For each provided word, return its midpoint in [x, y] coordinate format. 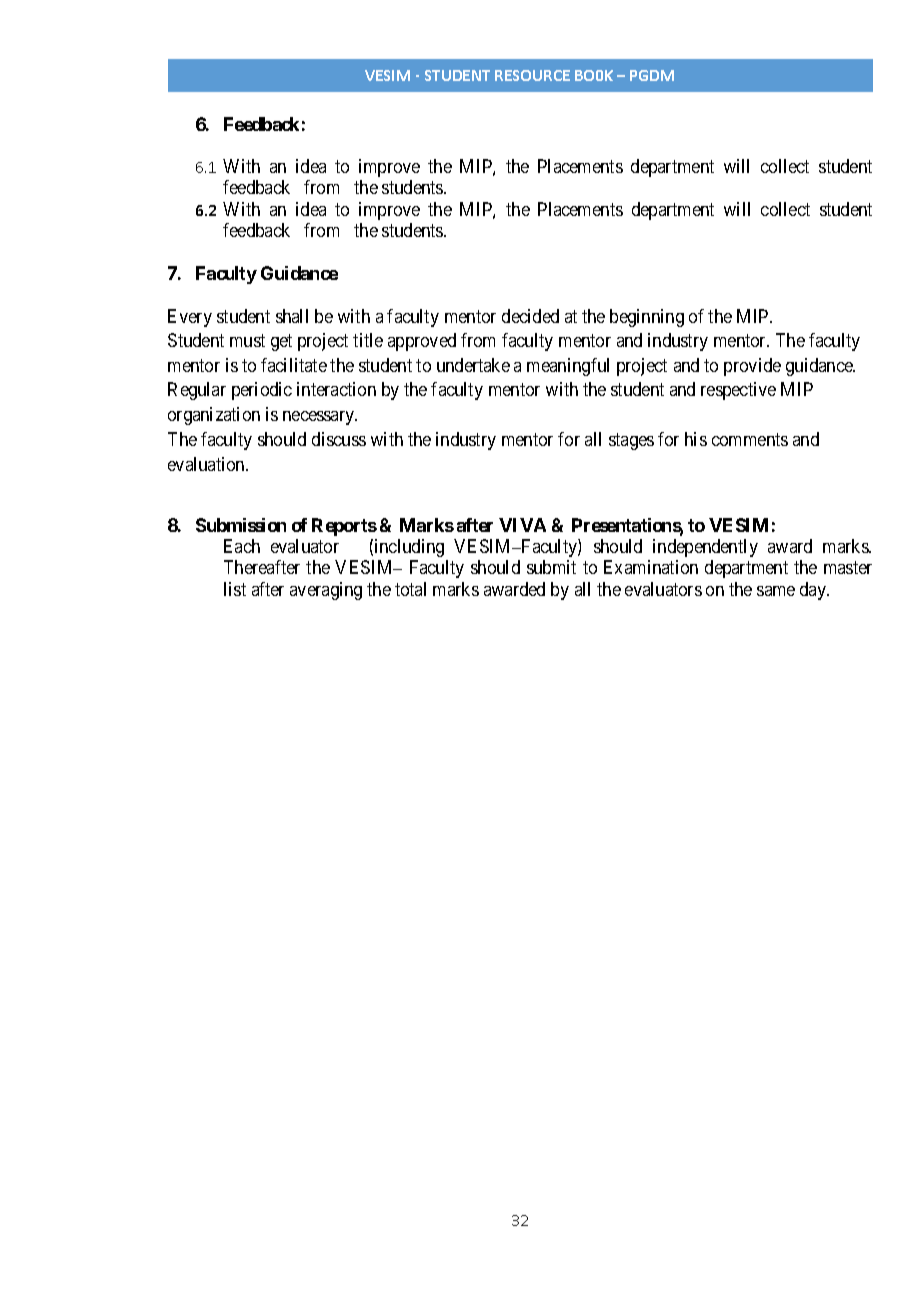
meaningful [568, 367]
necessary [320, 418]
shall [292, 316]
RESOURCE [532, 75]
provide [752, 367]
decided [530, 316]
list [235, 589]
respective [738, 391]
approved [422, 342]
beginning [647, 318]
